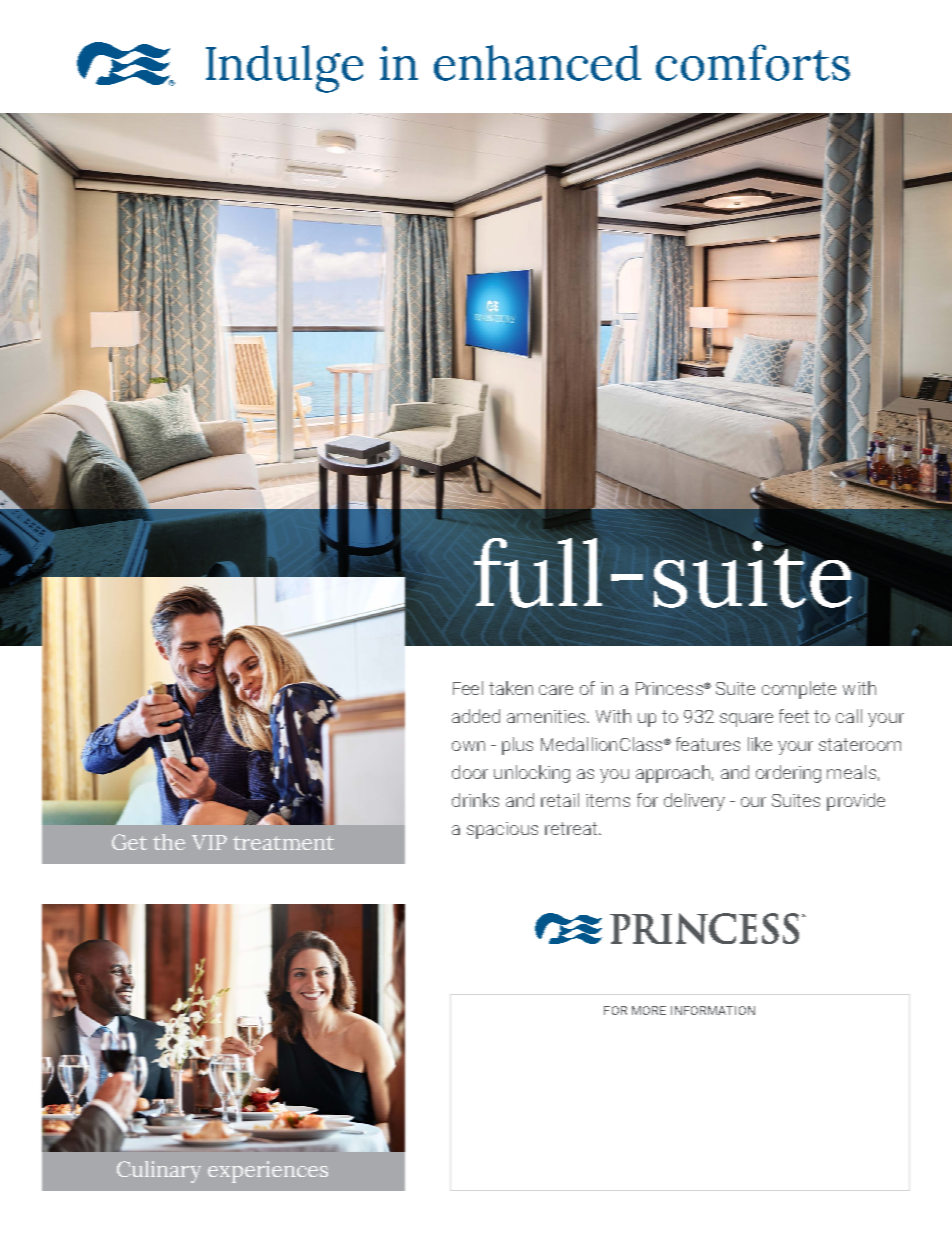  I want to click on VIP, so click(209, 842).
